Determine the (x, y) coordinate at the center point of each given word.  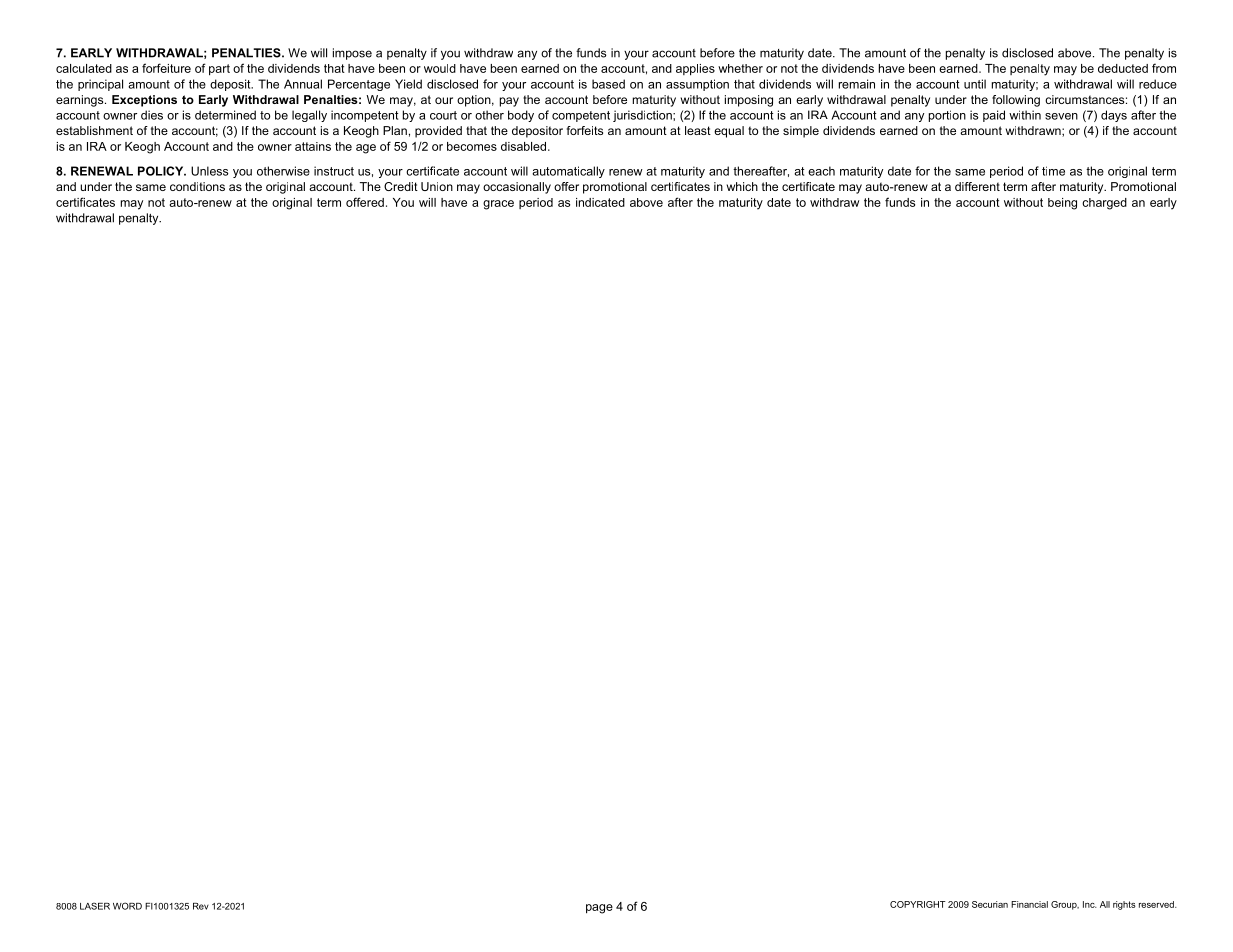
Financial (1029, 904)
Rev (201, 906)
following (1016, 101)
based (608, 84)
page (599, 909)
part (219, 70)
